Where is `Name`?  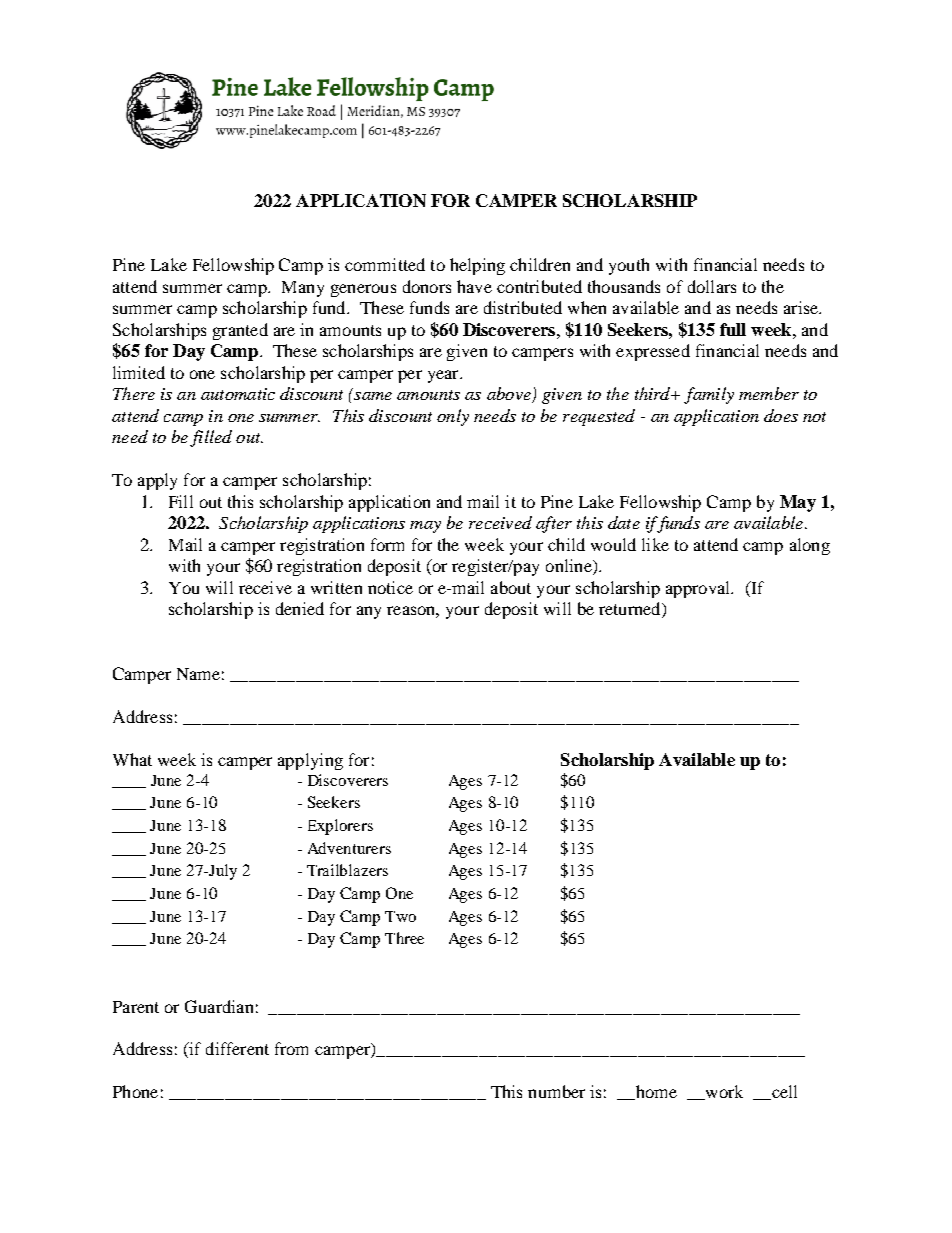
Name is located at coordinates (198, 674).
